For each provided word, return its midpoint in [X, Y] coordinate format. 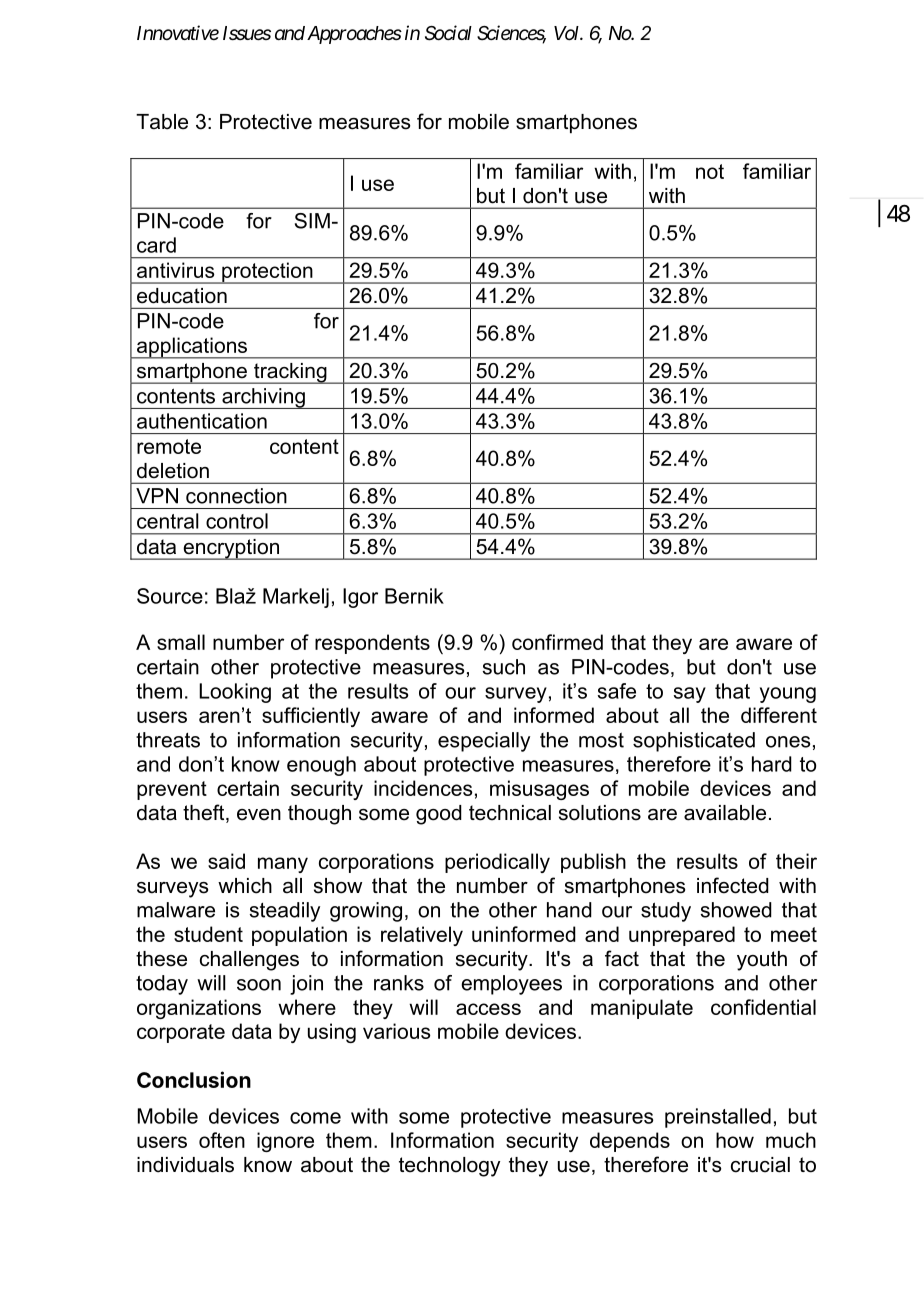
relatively [422, 936]
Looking [235, 693]
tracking [290, 373]
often [222, 1140]
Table [162, 122]
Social [448, 33]
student [208, 934]
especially [484, 742]
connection [236, 496]
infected [733, 885]
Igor [360, 598]
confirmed [557, 642]
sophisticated [694, 742]
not [710, 171]
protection [267, 273]
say [690, 695]
